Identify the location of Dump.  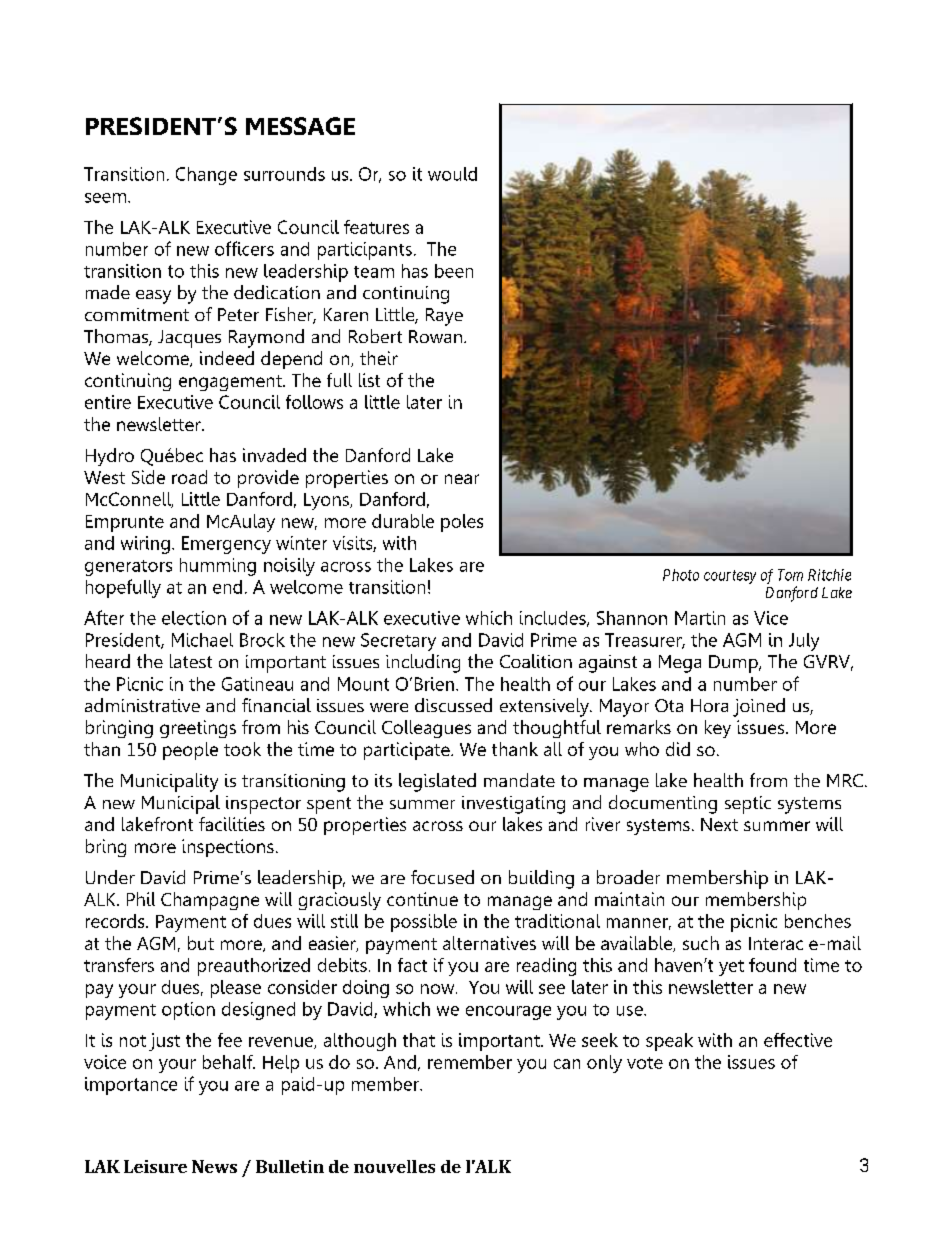
(734, 664).
